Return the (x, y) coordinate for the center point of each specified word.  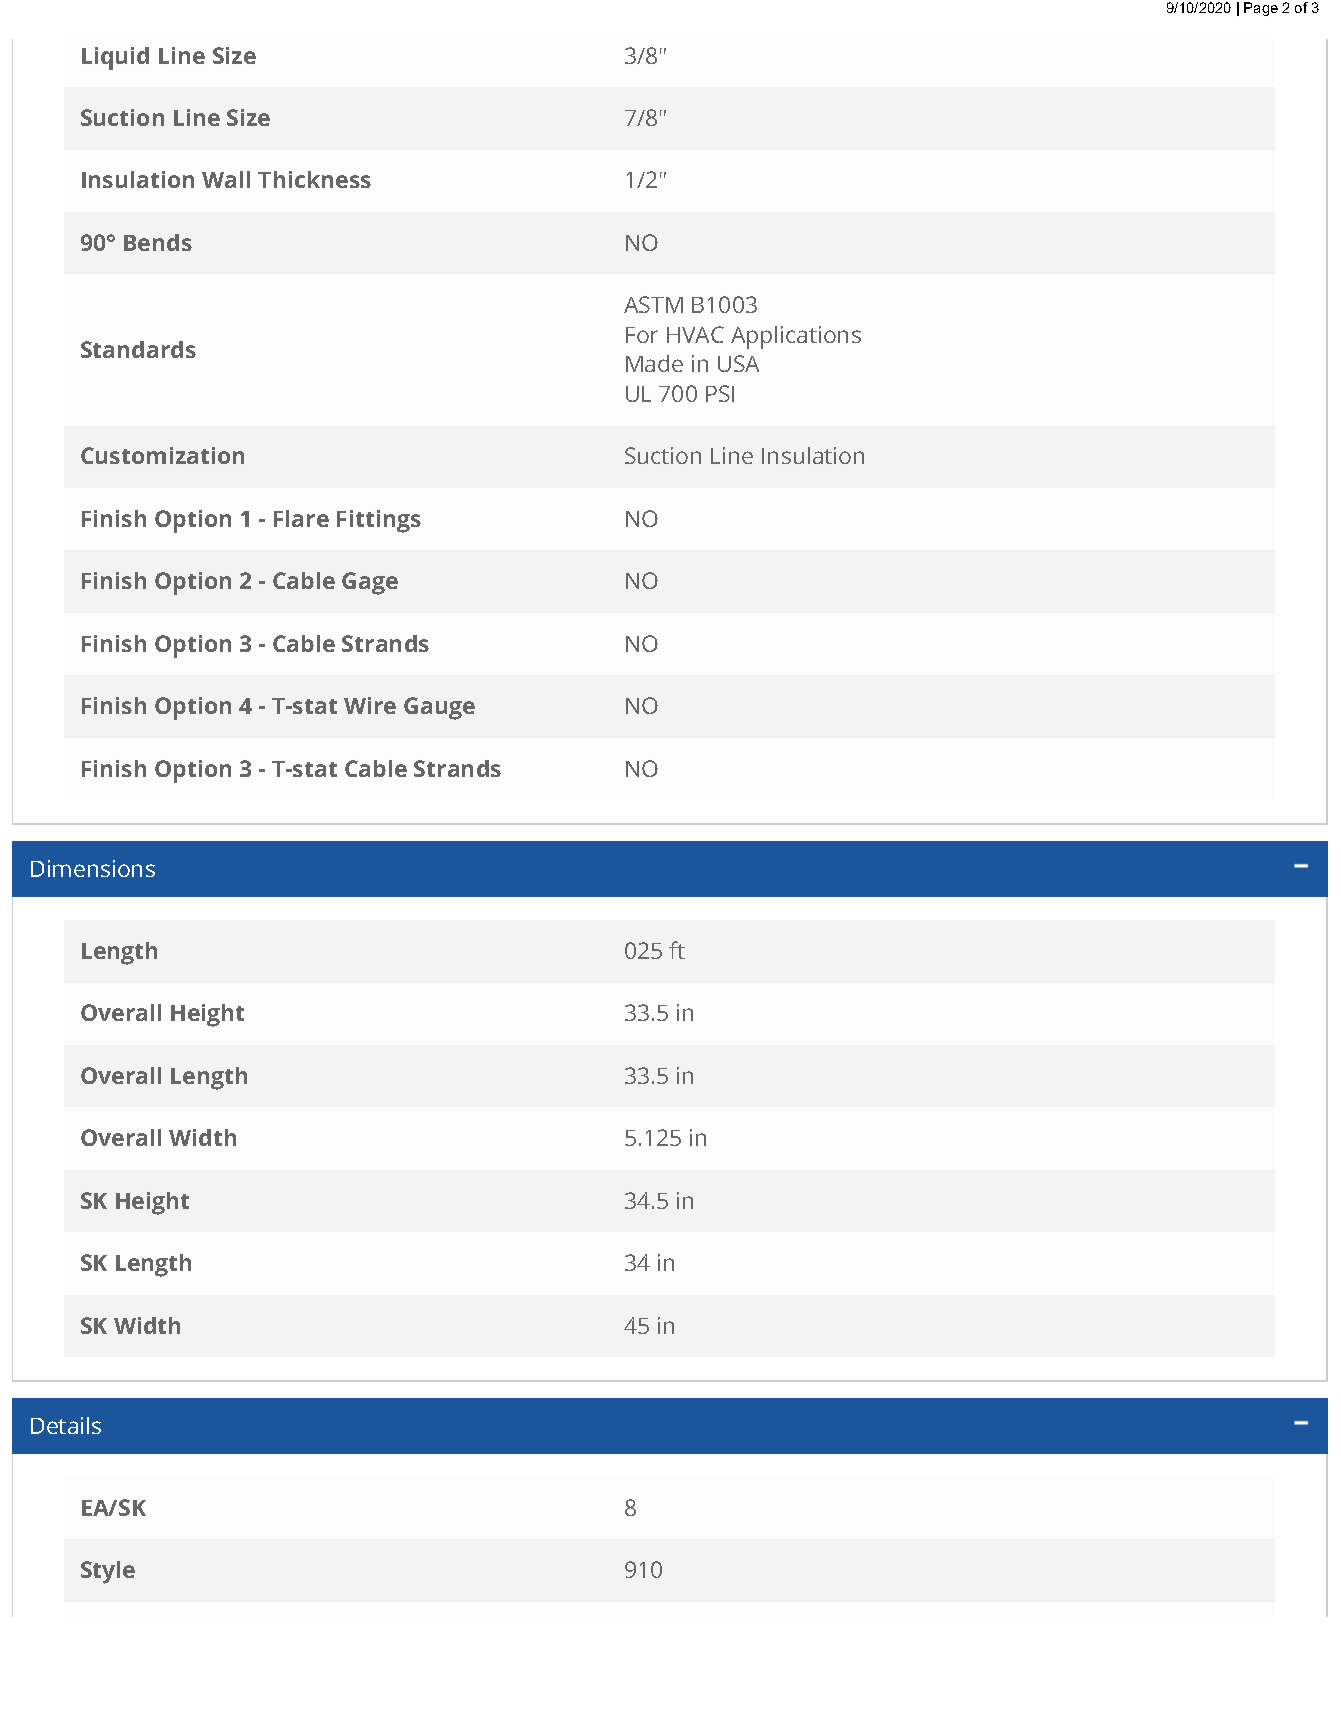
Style (108, 1572)
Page (1261, 9)
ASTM (653, 304)
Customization (162, 455)
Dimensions (93, 868)
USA (738, 363)
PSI (720, 393)
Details (66, 1425)
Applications (796, 337)
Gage (370, 583)
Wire (370, 705)
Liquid (115, 58)
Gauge (439, 708)
